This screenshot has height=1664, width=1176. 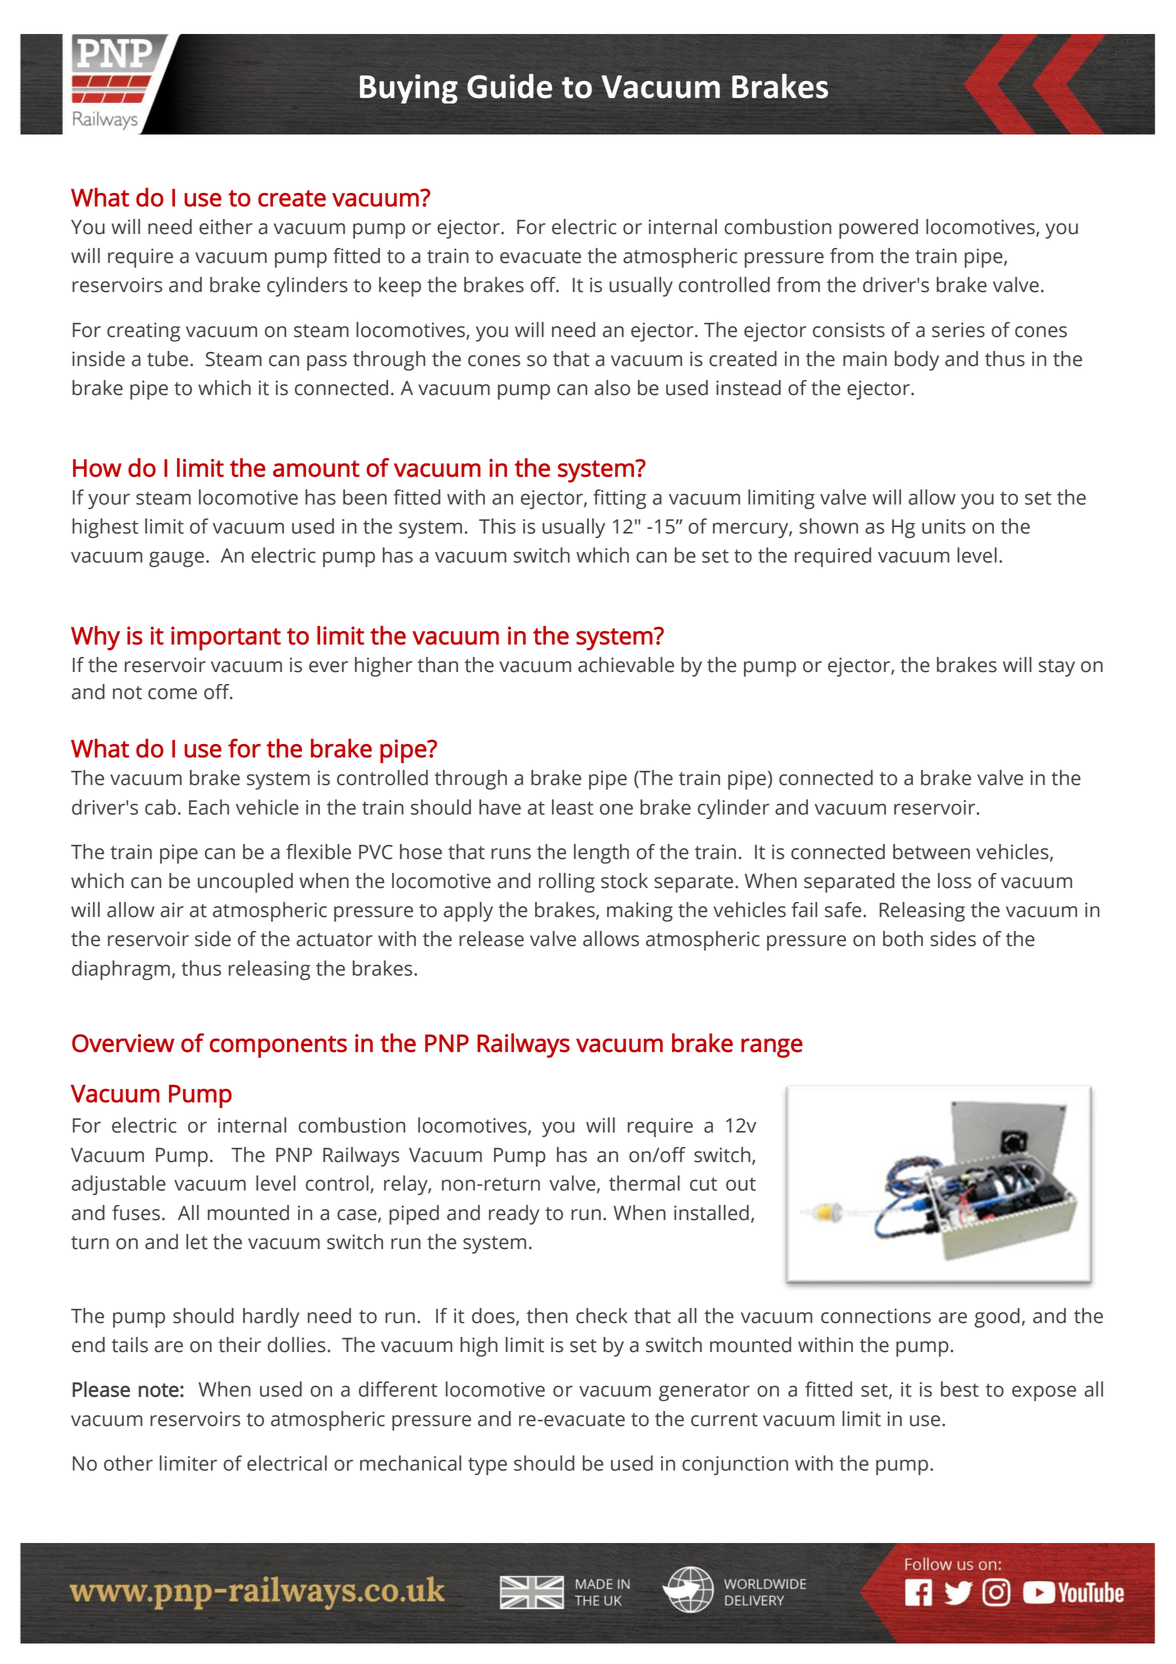 I want to click on thermal, so click(x=644, y=1183).
